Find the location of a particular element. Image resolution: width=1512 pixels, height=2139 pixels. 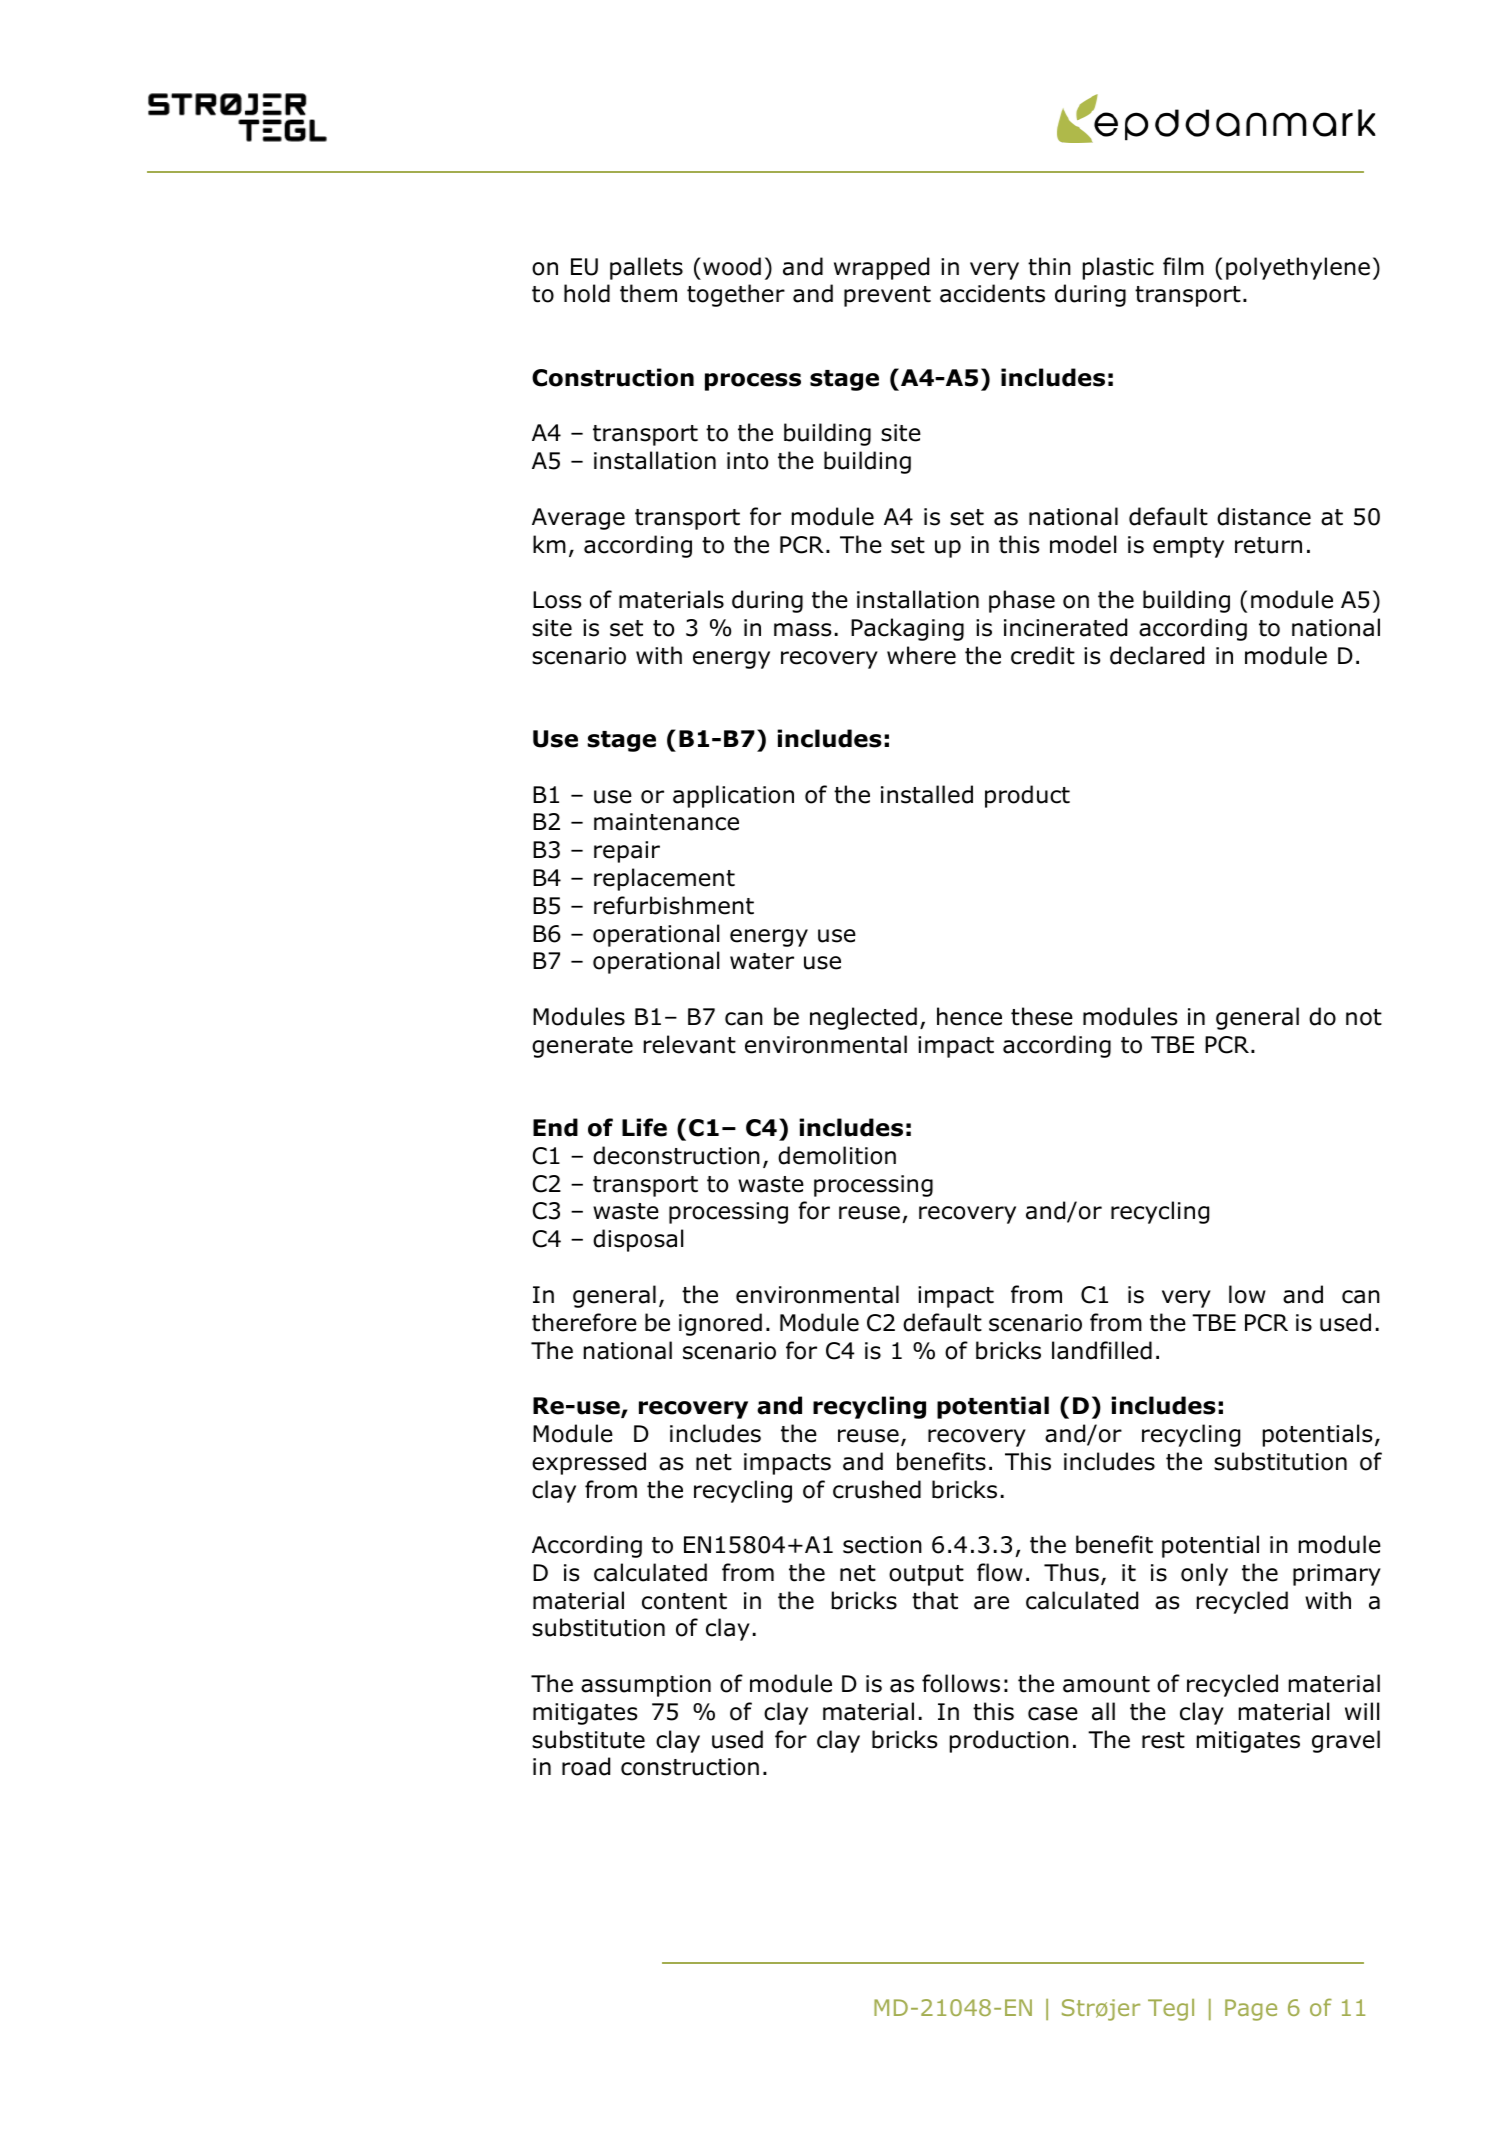

installed is located at coordinates (927, 794).
